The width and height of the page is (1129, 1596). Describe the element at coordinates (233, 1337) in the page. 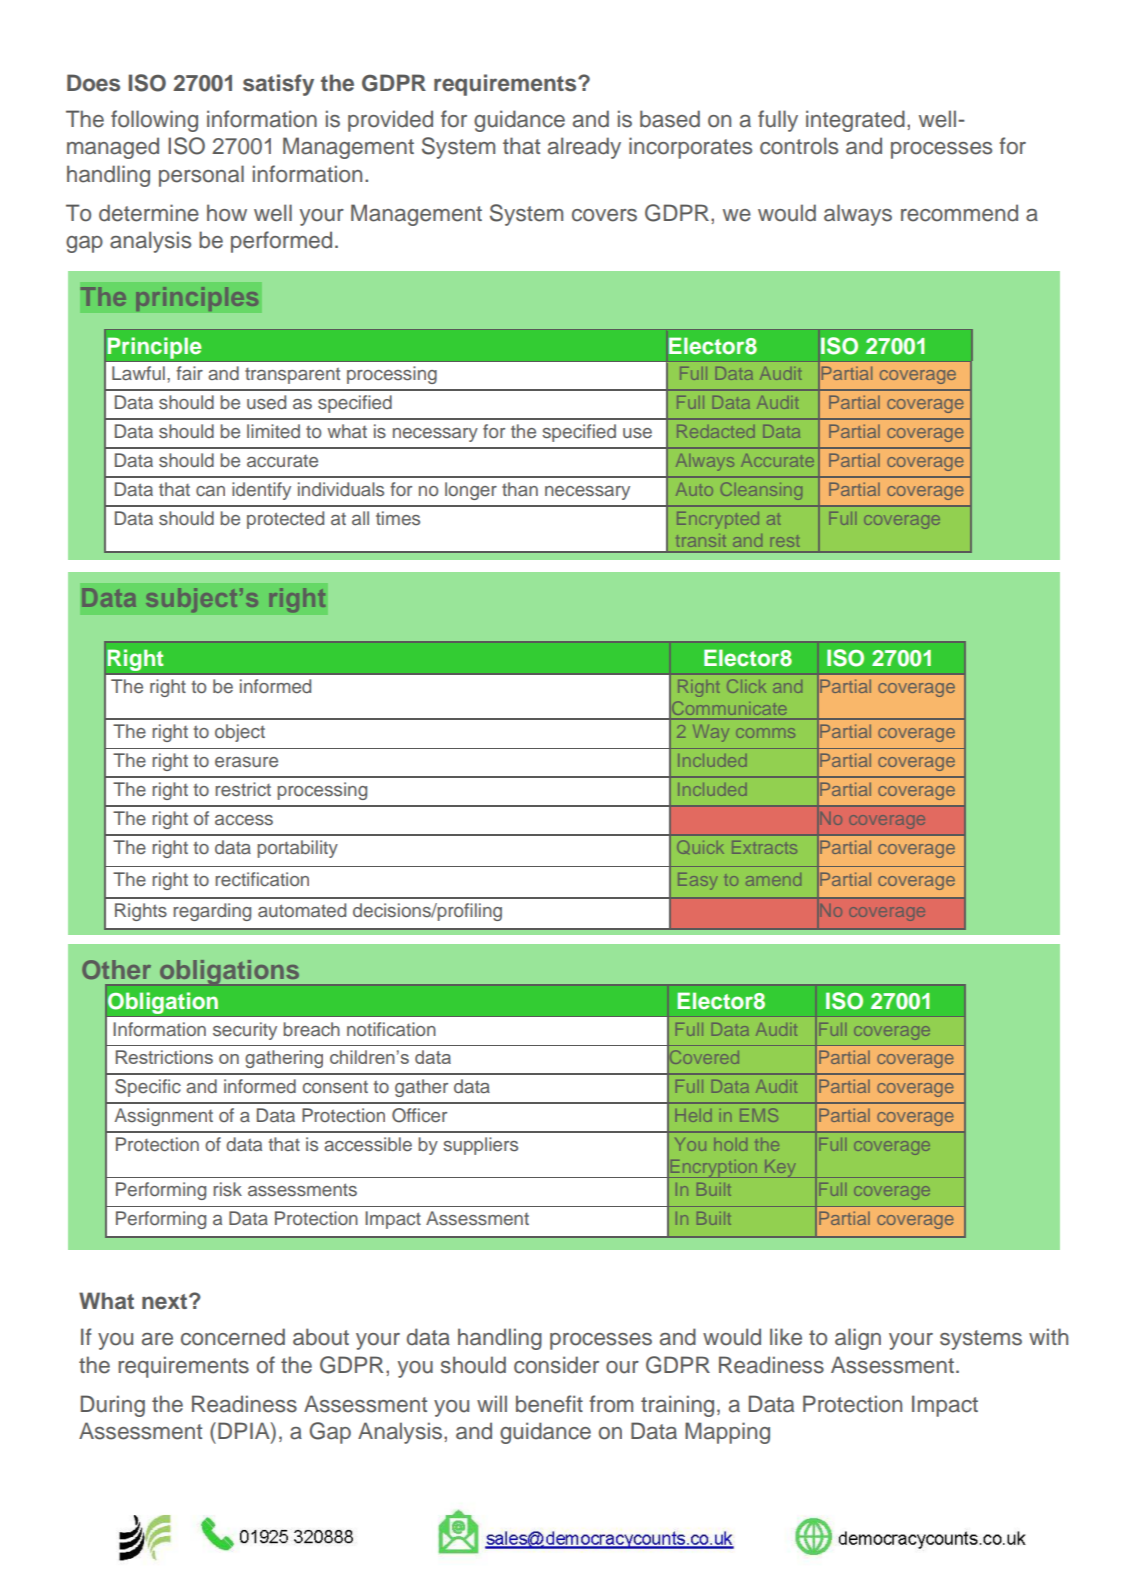

I see `concerned` at that location.
